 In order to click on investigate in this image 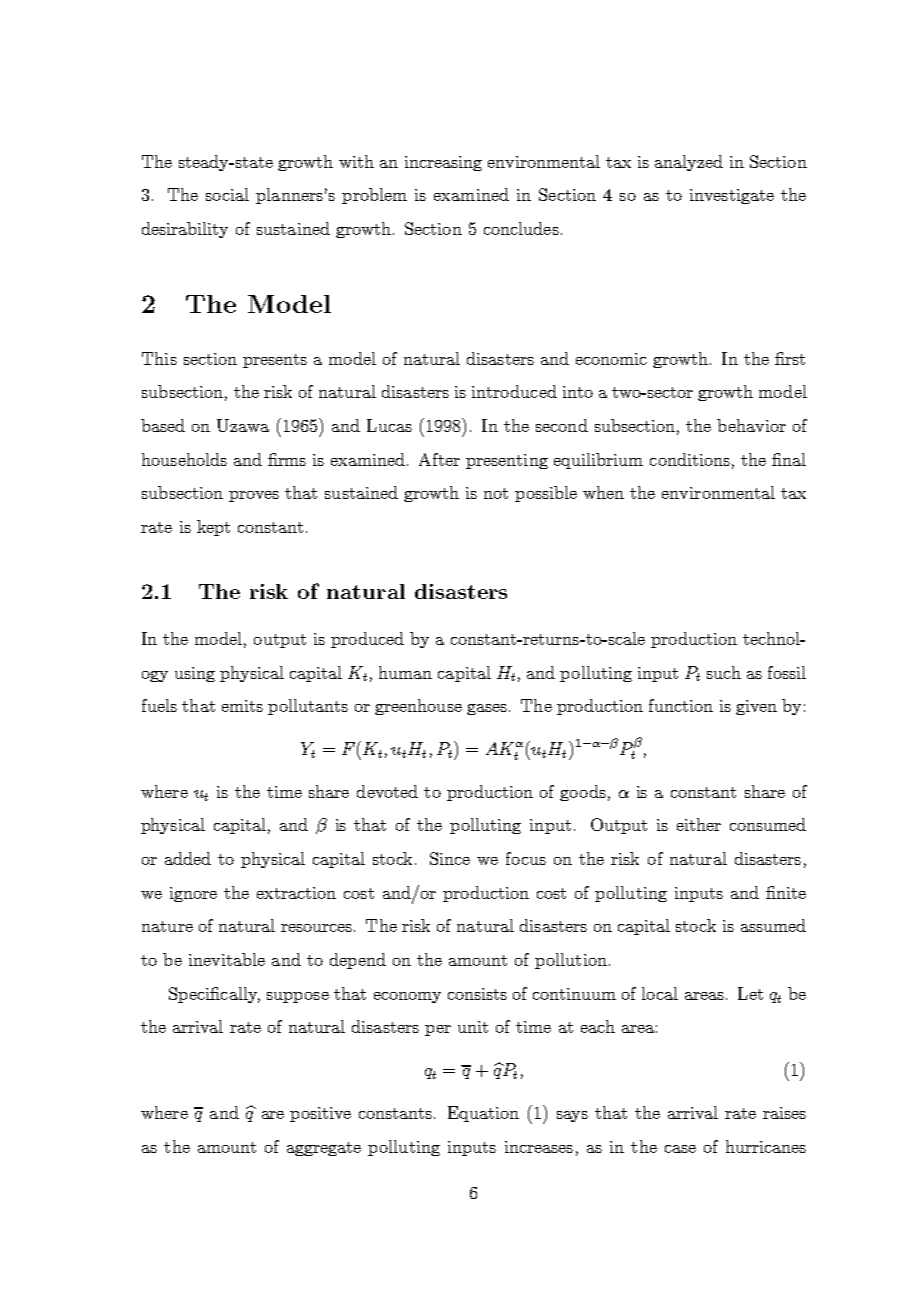, I will do `click(732, 196)`.
